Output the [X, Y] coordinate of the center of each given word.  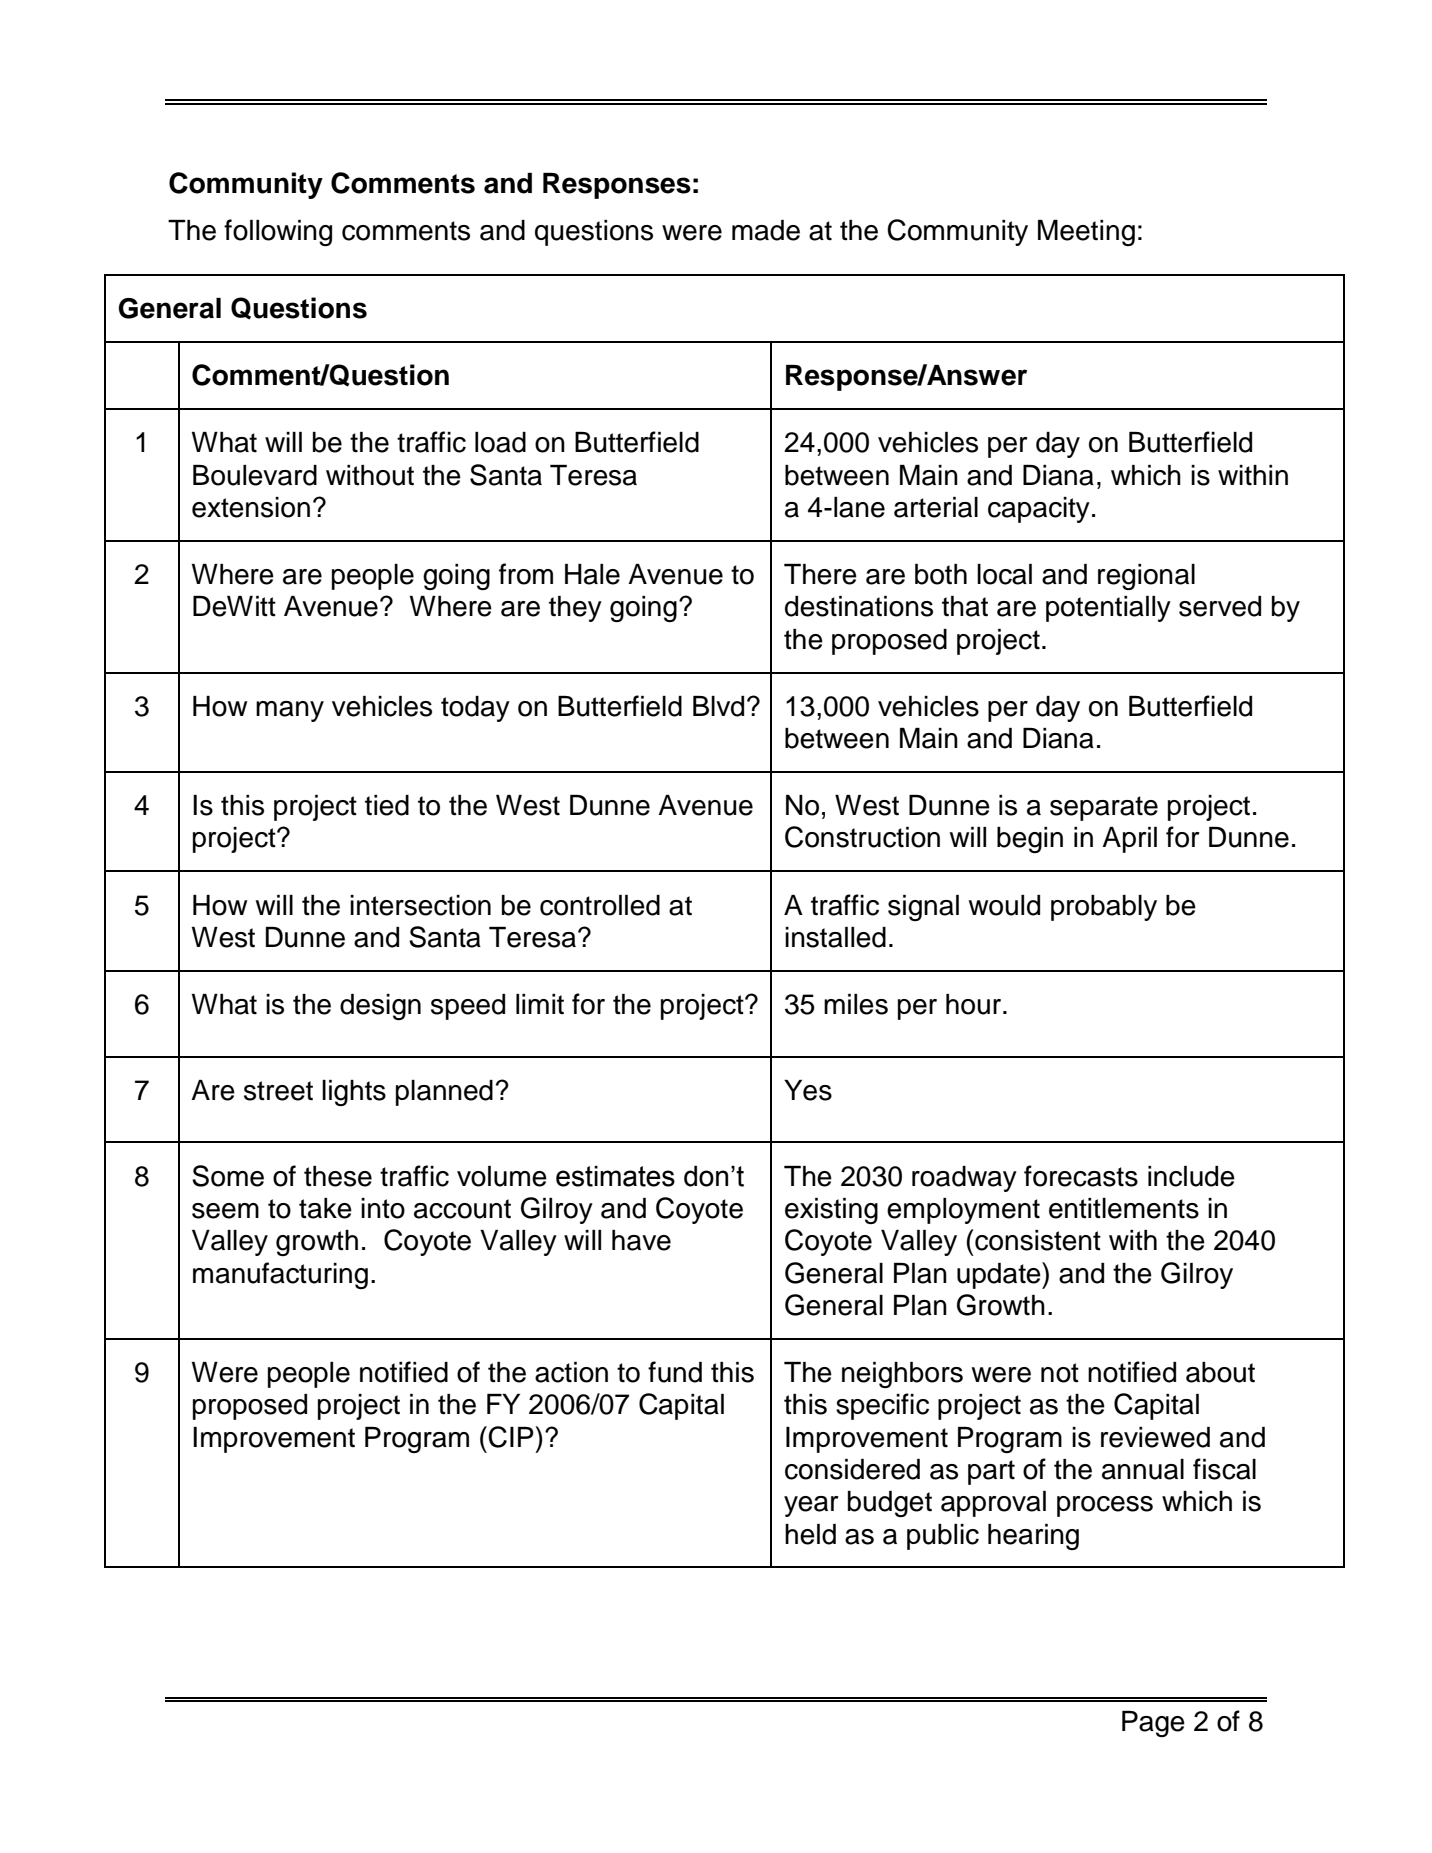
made [766, 230]
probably [1104, 908]
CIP [511, 1437]
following [278, 232]
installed [835, 937]
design [380, 1007]
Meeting [1086, 233]
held [810, 1534]
